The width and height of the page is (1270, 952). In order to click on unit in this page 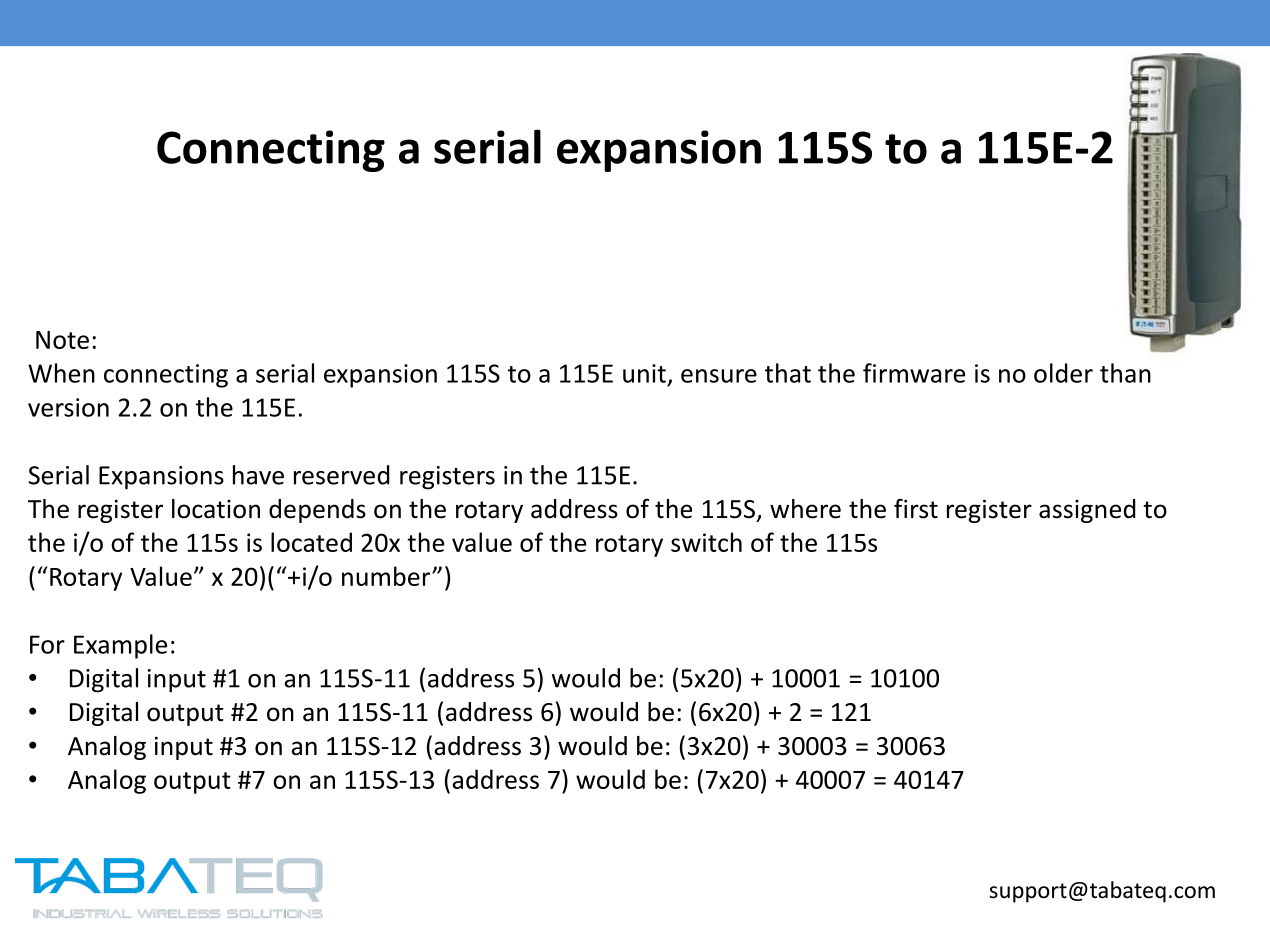, I will do `click(644, 373)`.
